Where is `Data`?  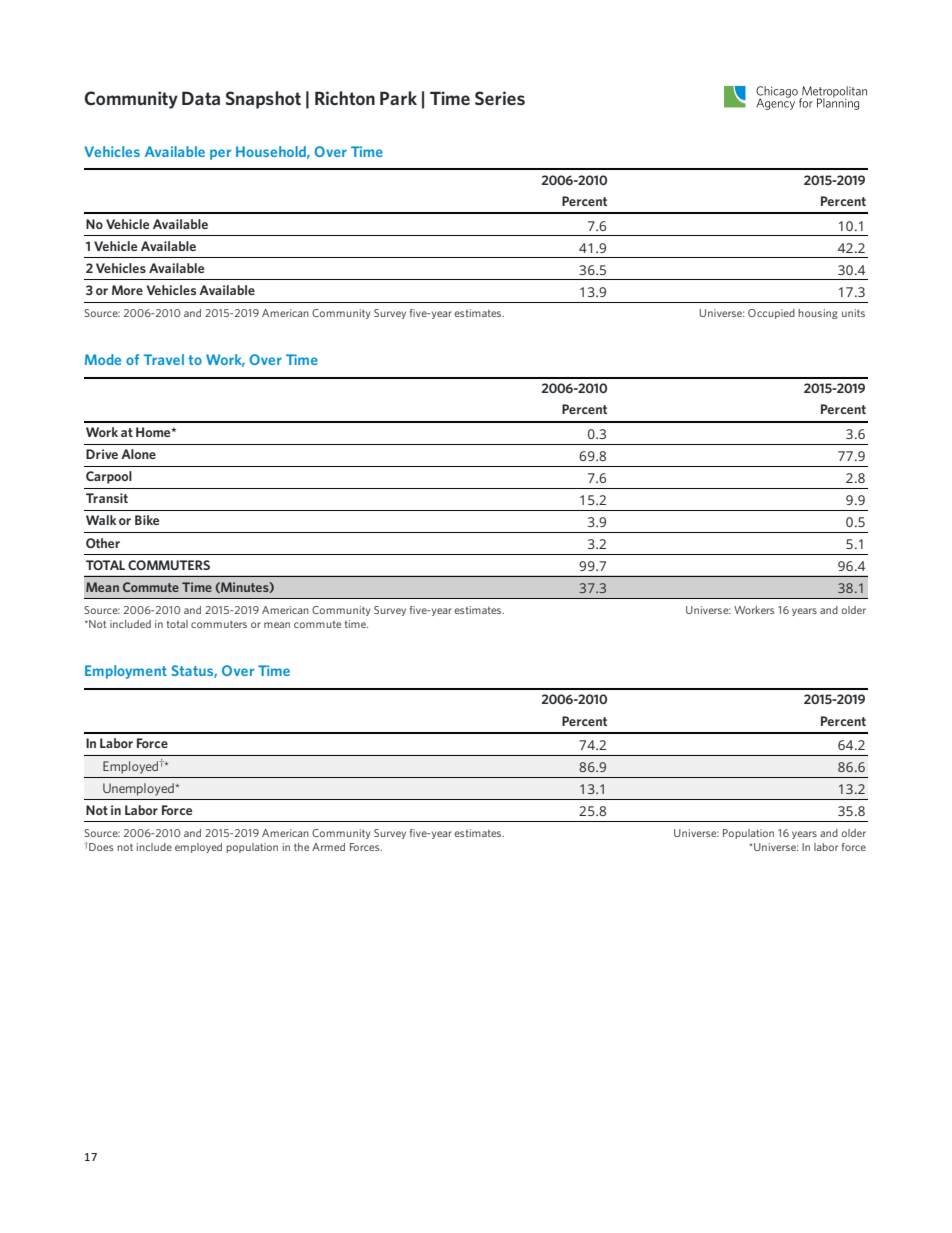 Data is located at coordinates (201, 98).
